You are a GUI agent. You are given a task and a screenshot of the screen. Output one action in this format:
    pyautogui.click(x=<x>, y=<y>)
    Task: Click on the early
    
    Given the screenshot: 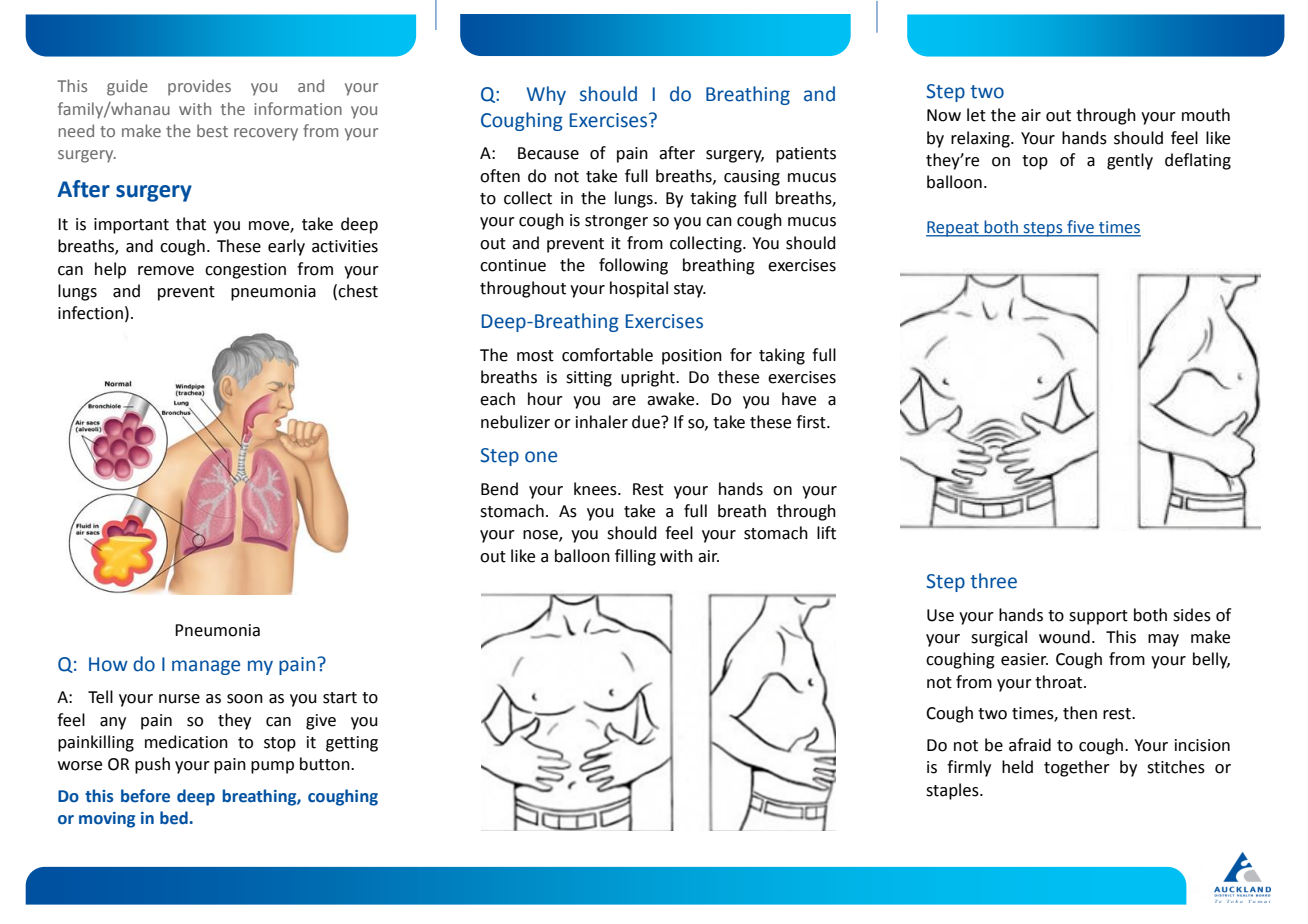 What is the action you would take?
    pyautogui.click(x=286, y=247)
